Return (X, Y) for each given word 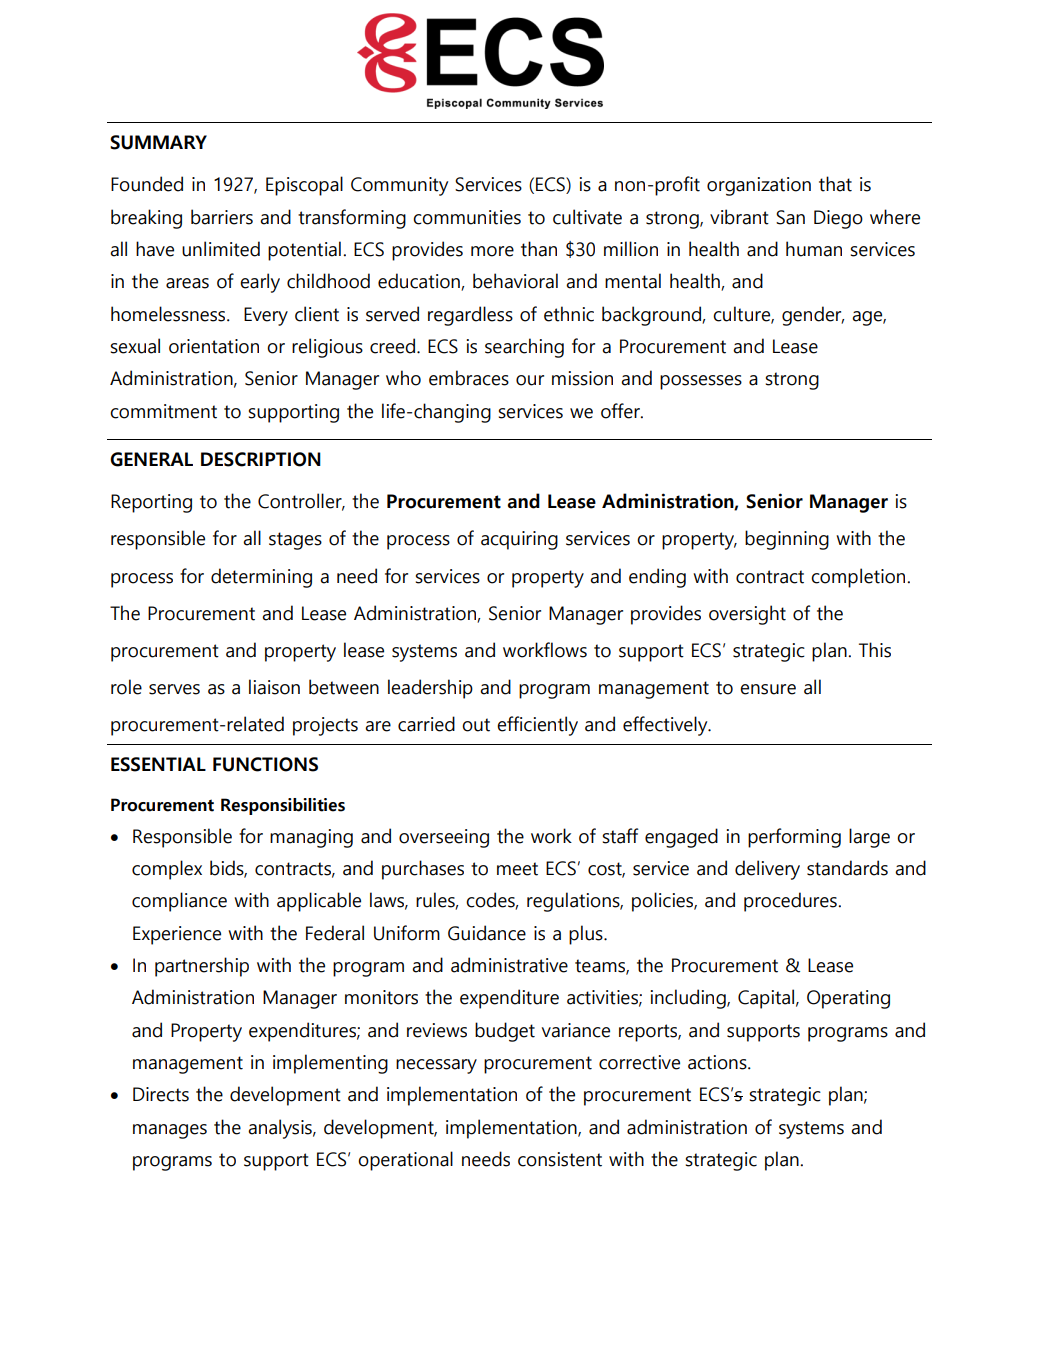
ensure (768, 689)
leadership (430, 689)
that (835, 184)
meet (517, 869)
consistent (560, 1159)
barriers (222, 217)
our (530, 380)
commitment (163, 411)
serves (174, 689)
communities (467, 217)
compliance (179, 902)
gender (813, 316)
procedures (791, 902)
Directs (161, 1094)
